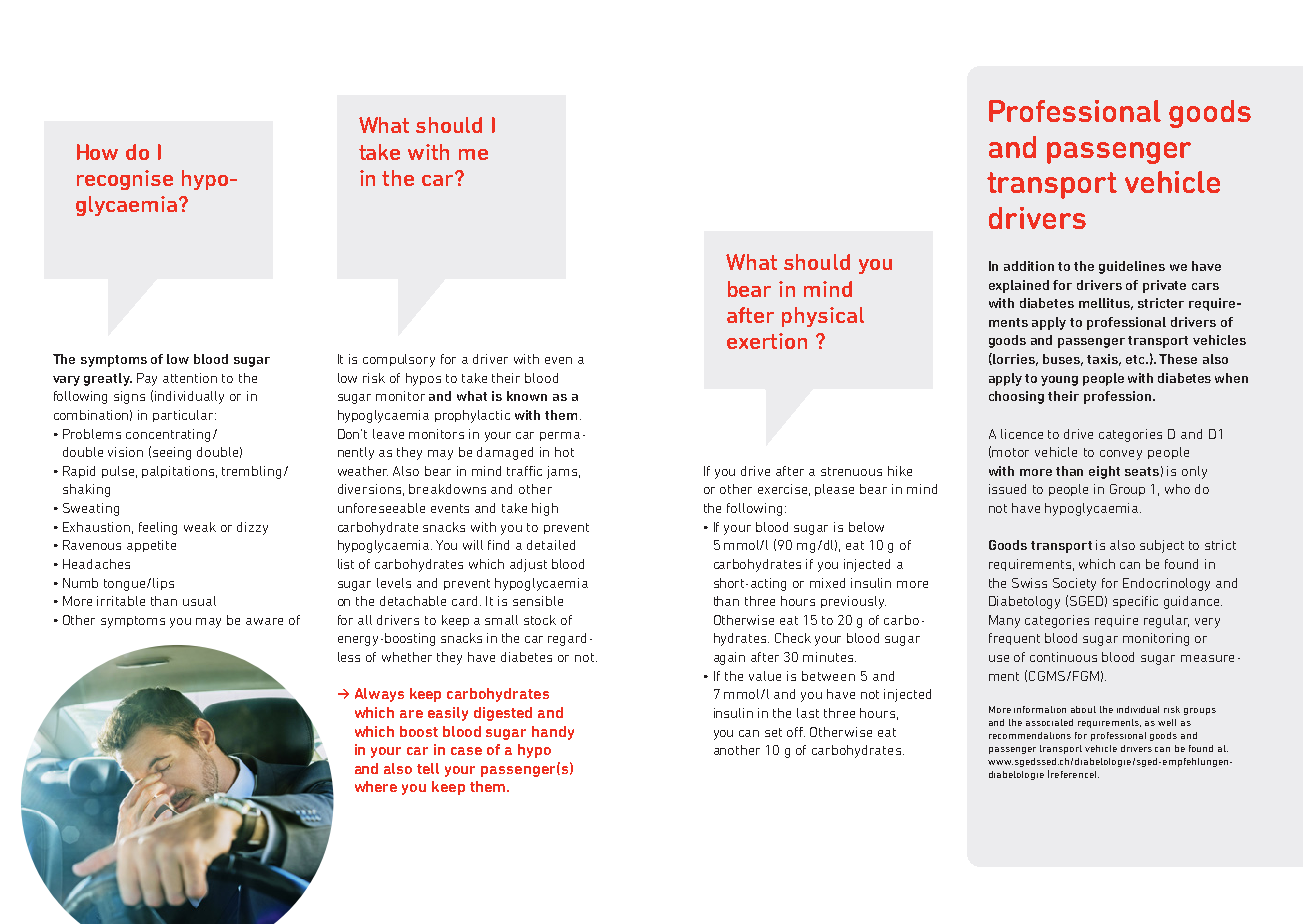 Image resolution: width=1303 pixels, height=924 pixels. What do you see at coordinates (1106, 304) in the image?
I see `mellitus` at bounding box center [1106, 304].
